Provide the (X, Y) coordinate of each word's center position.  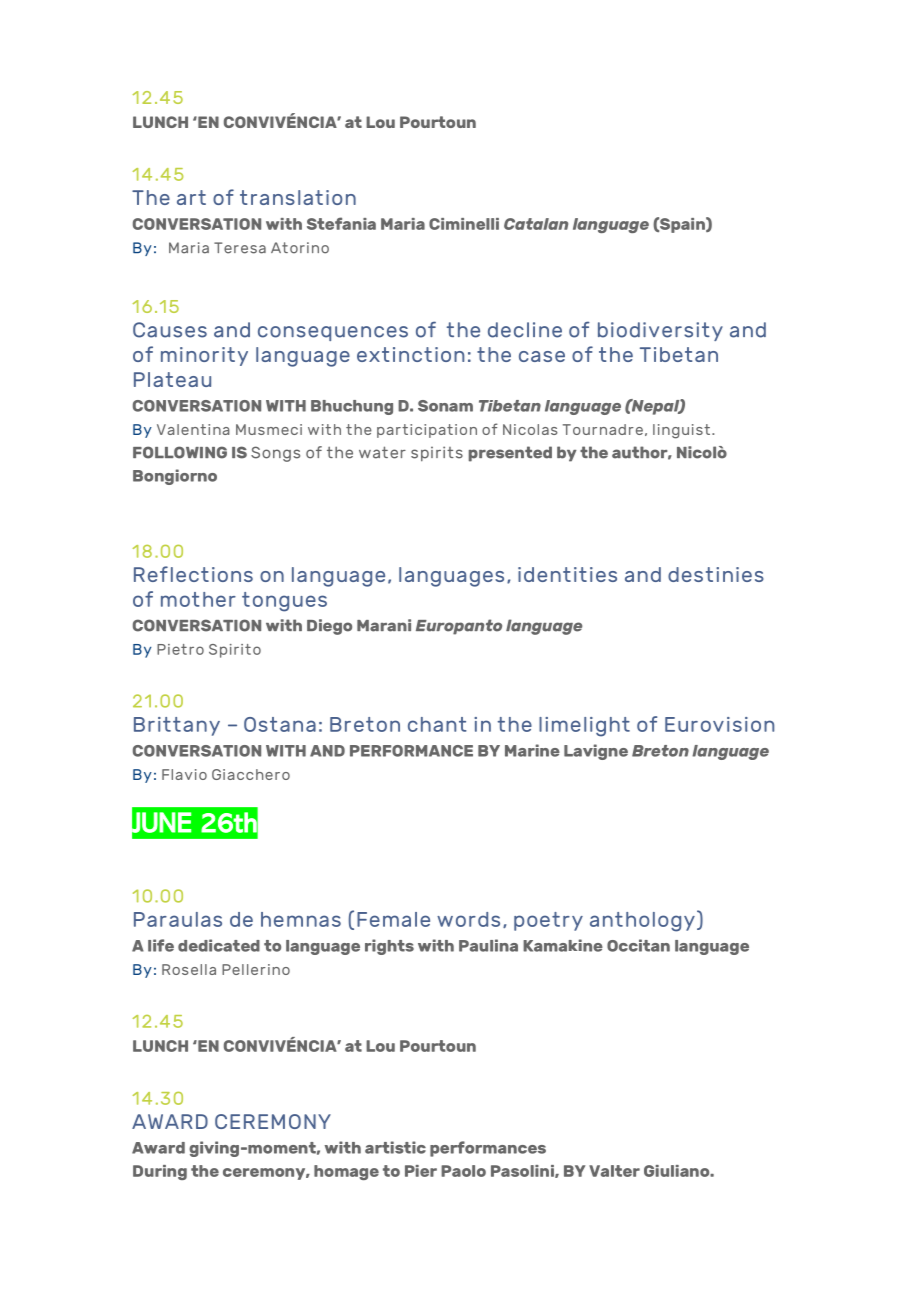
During (160, 1172)
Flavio (184, 774)
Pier (421, 1171)
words (468, 919)
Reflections (193, 574)
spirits (437, 454)
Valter (614, 1171)
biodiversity (660, 331)
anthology (642, 922)
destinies (716, 574)
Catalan (536, 224)
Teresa (240, 248)
